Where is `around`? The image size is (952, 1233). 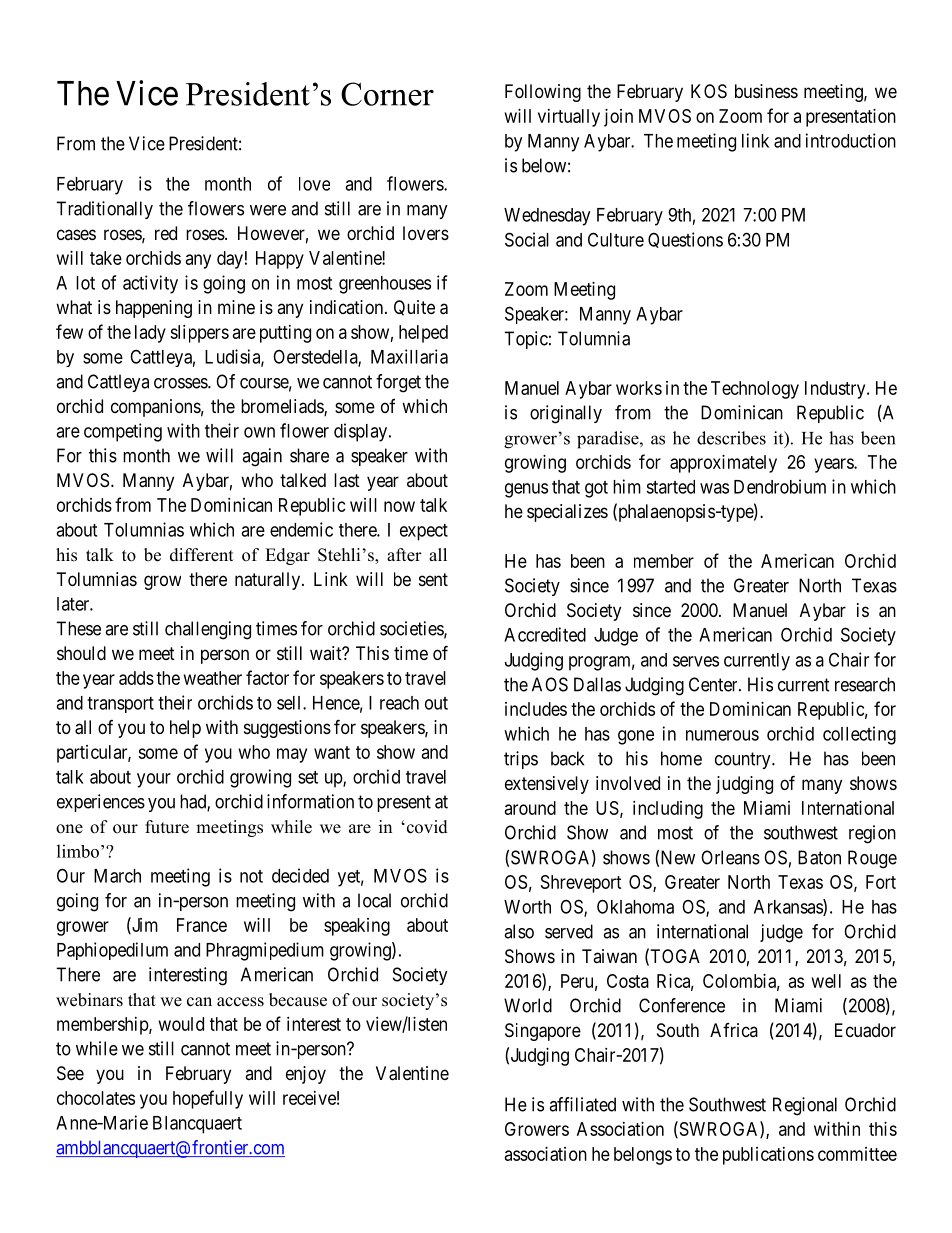 around is located at coordinates (530, 808).
